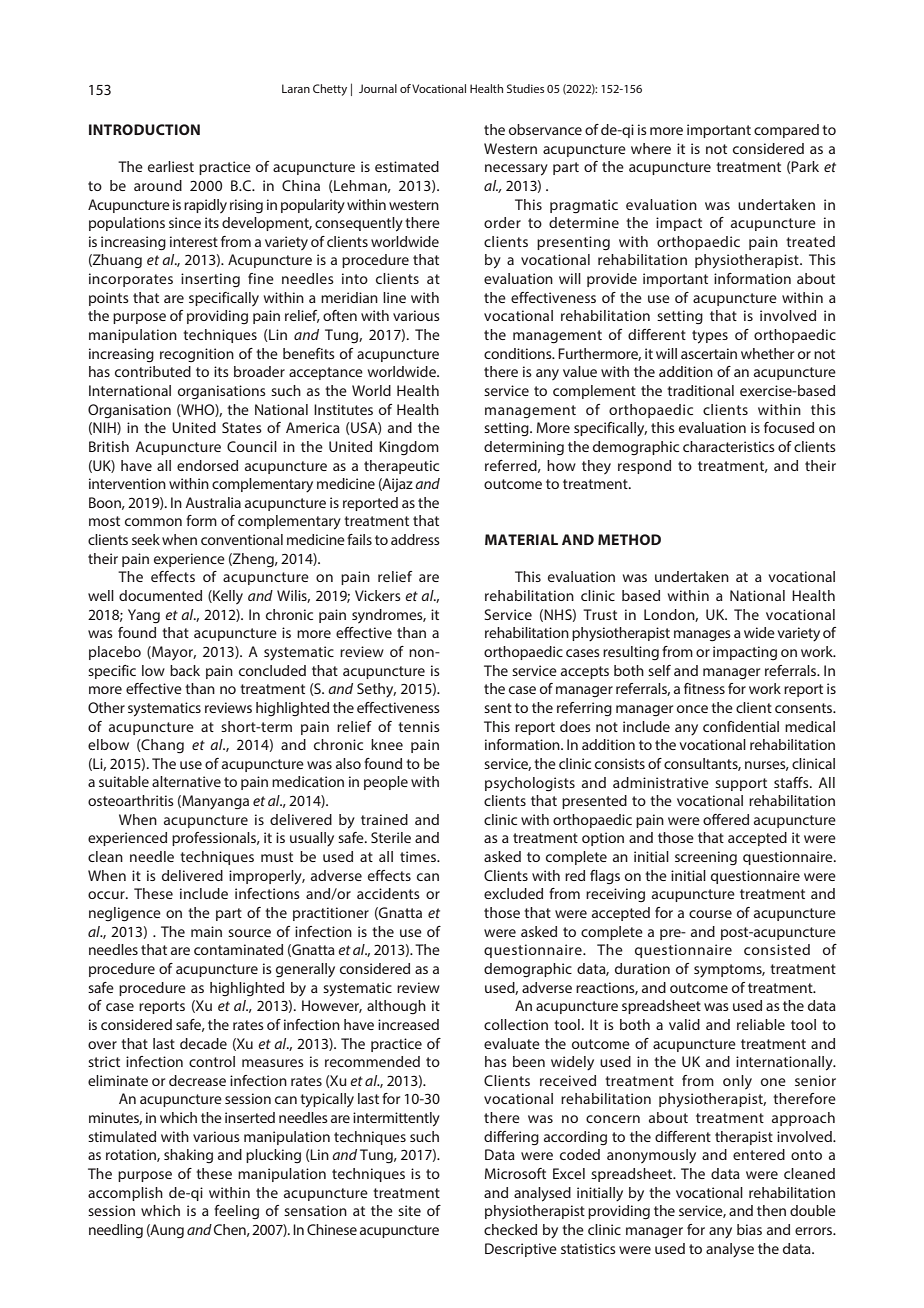  I want to click on tennis, so click(419, 726).
